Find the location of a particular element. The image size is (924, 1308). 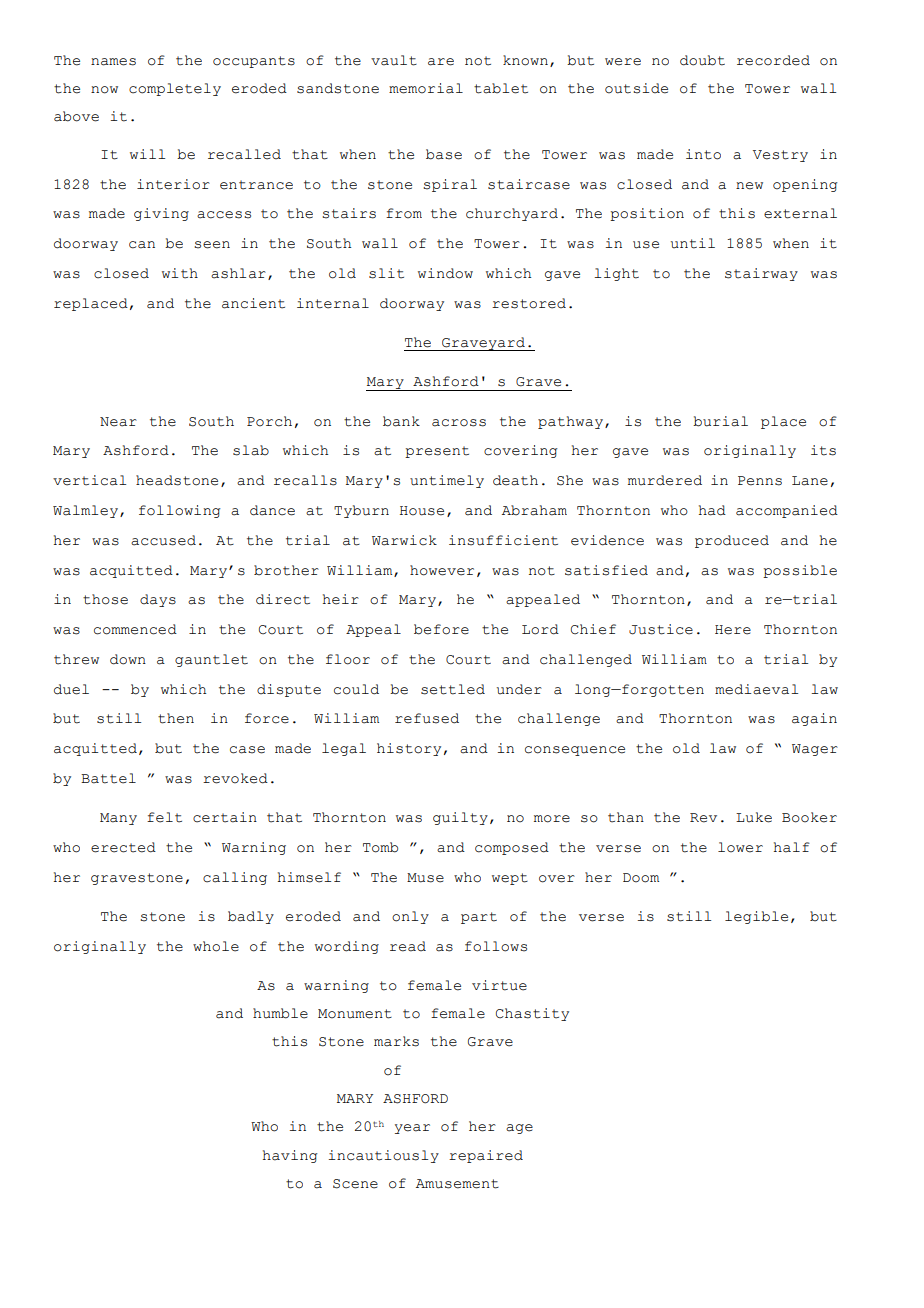

before is located at coordinates (441, 629).
